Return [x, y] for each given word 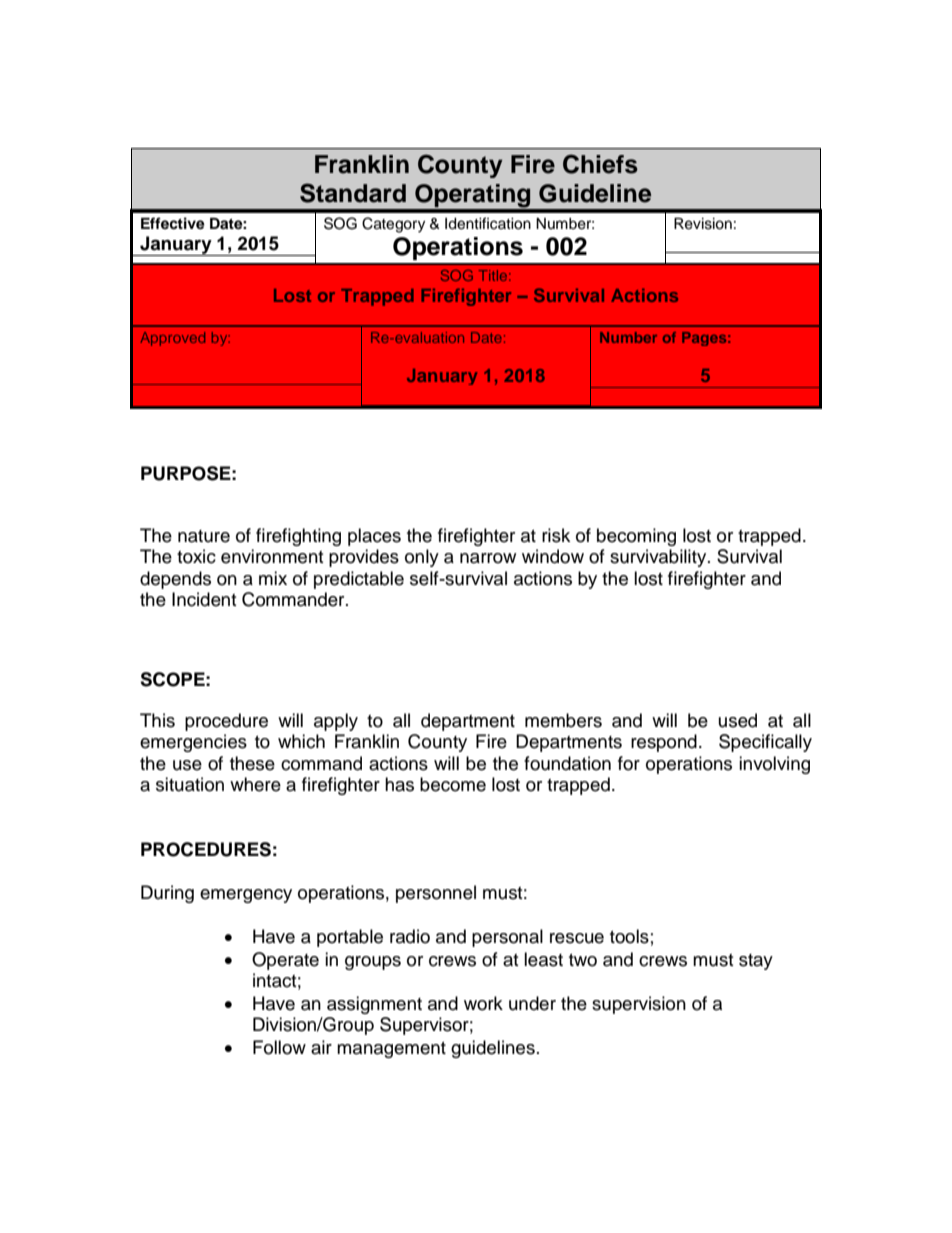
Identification [488, 223]
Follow [279, 1047]
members [563, 720]
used [738, 720]
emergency [246, 896]
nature [204, 536]
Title [494, 275]
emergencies [193, 743]
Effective [173, 223]
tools [629, 936]
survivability [659, 558]
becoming [636, 537]
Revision [703, 224]
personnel [436, 894]
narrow [488, 558]
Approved [172, 339]
